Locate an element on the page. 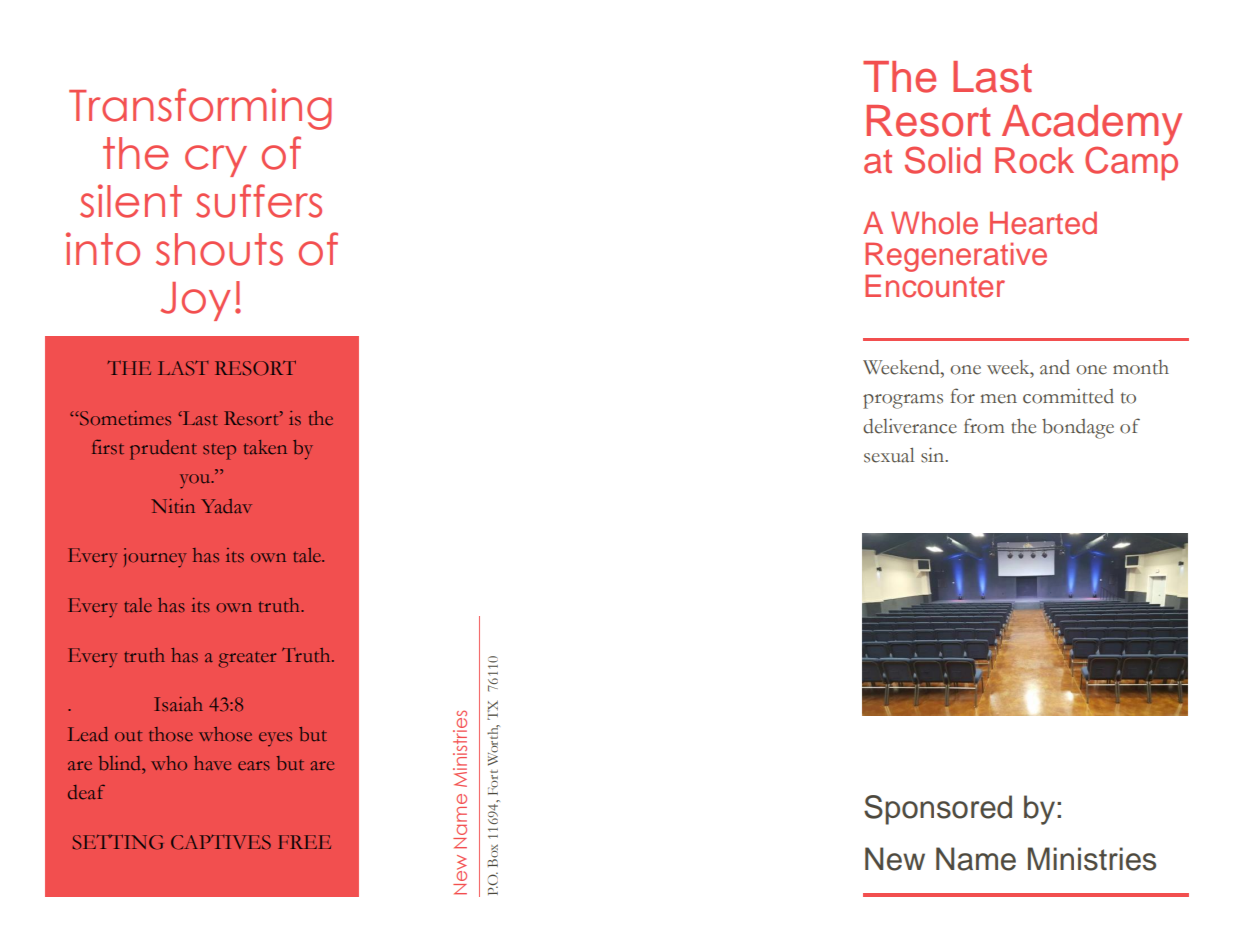  Transforming is located at coordinates (200, 109).
